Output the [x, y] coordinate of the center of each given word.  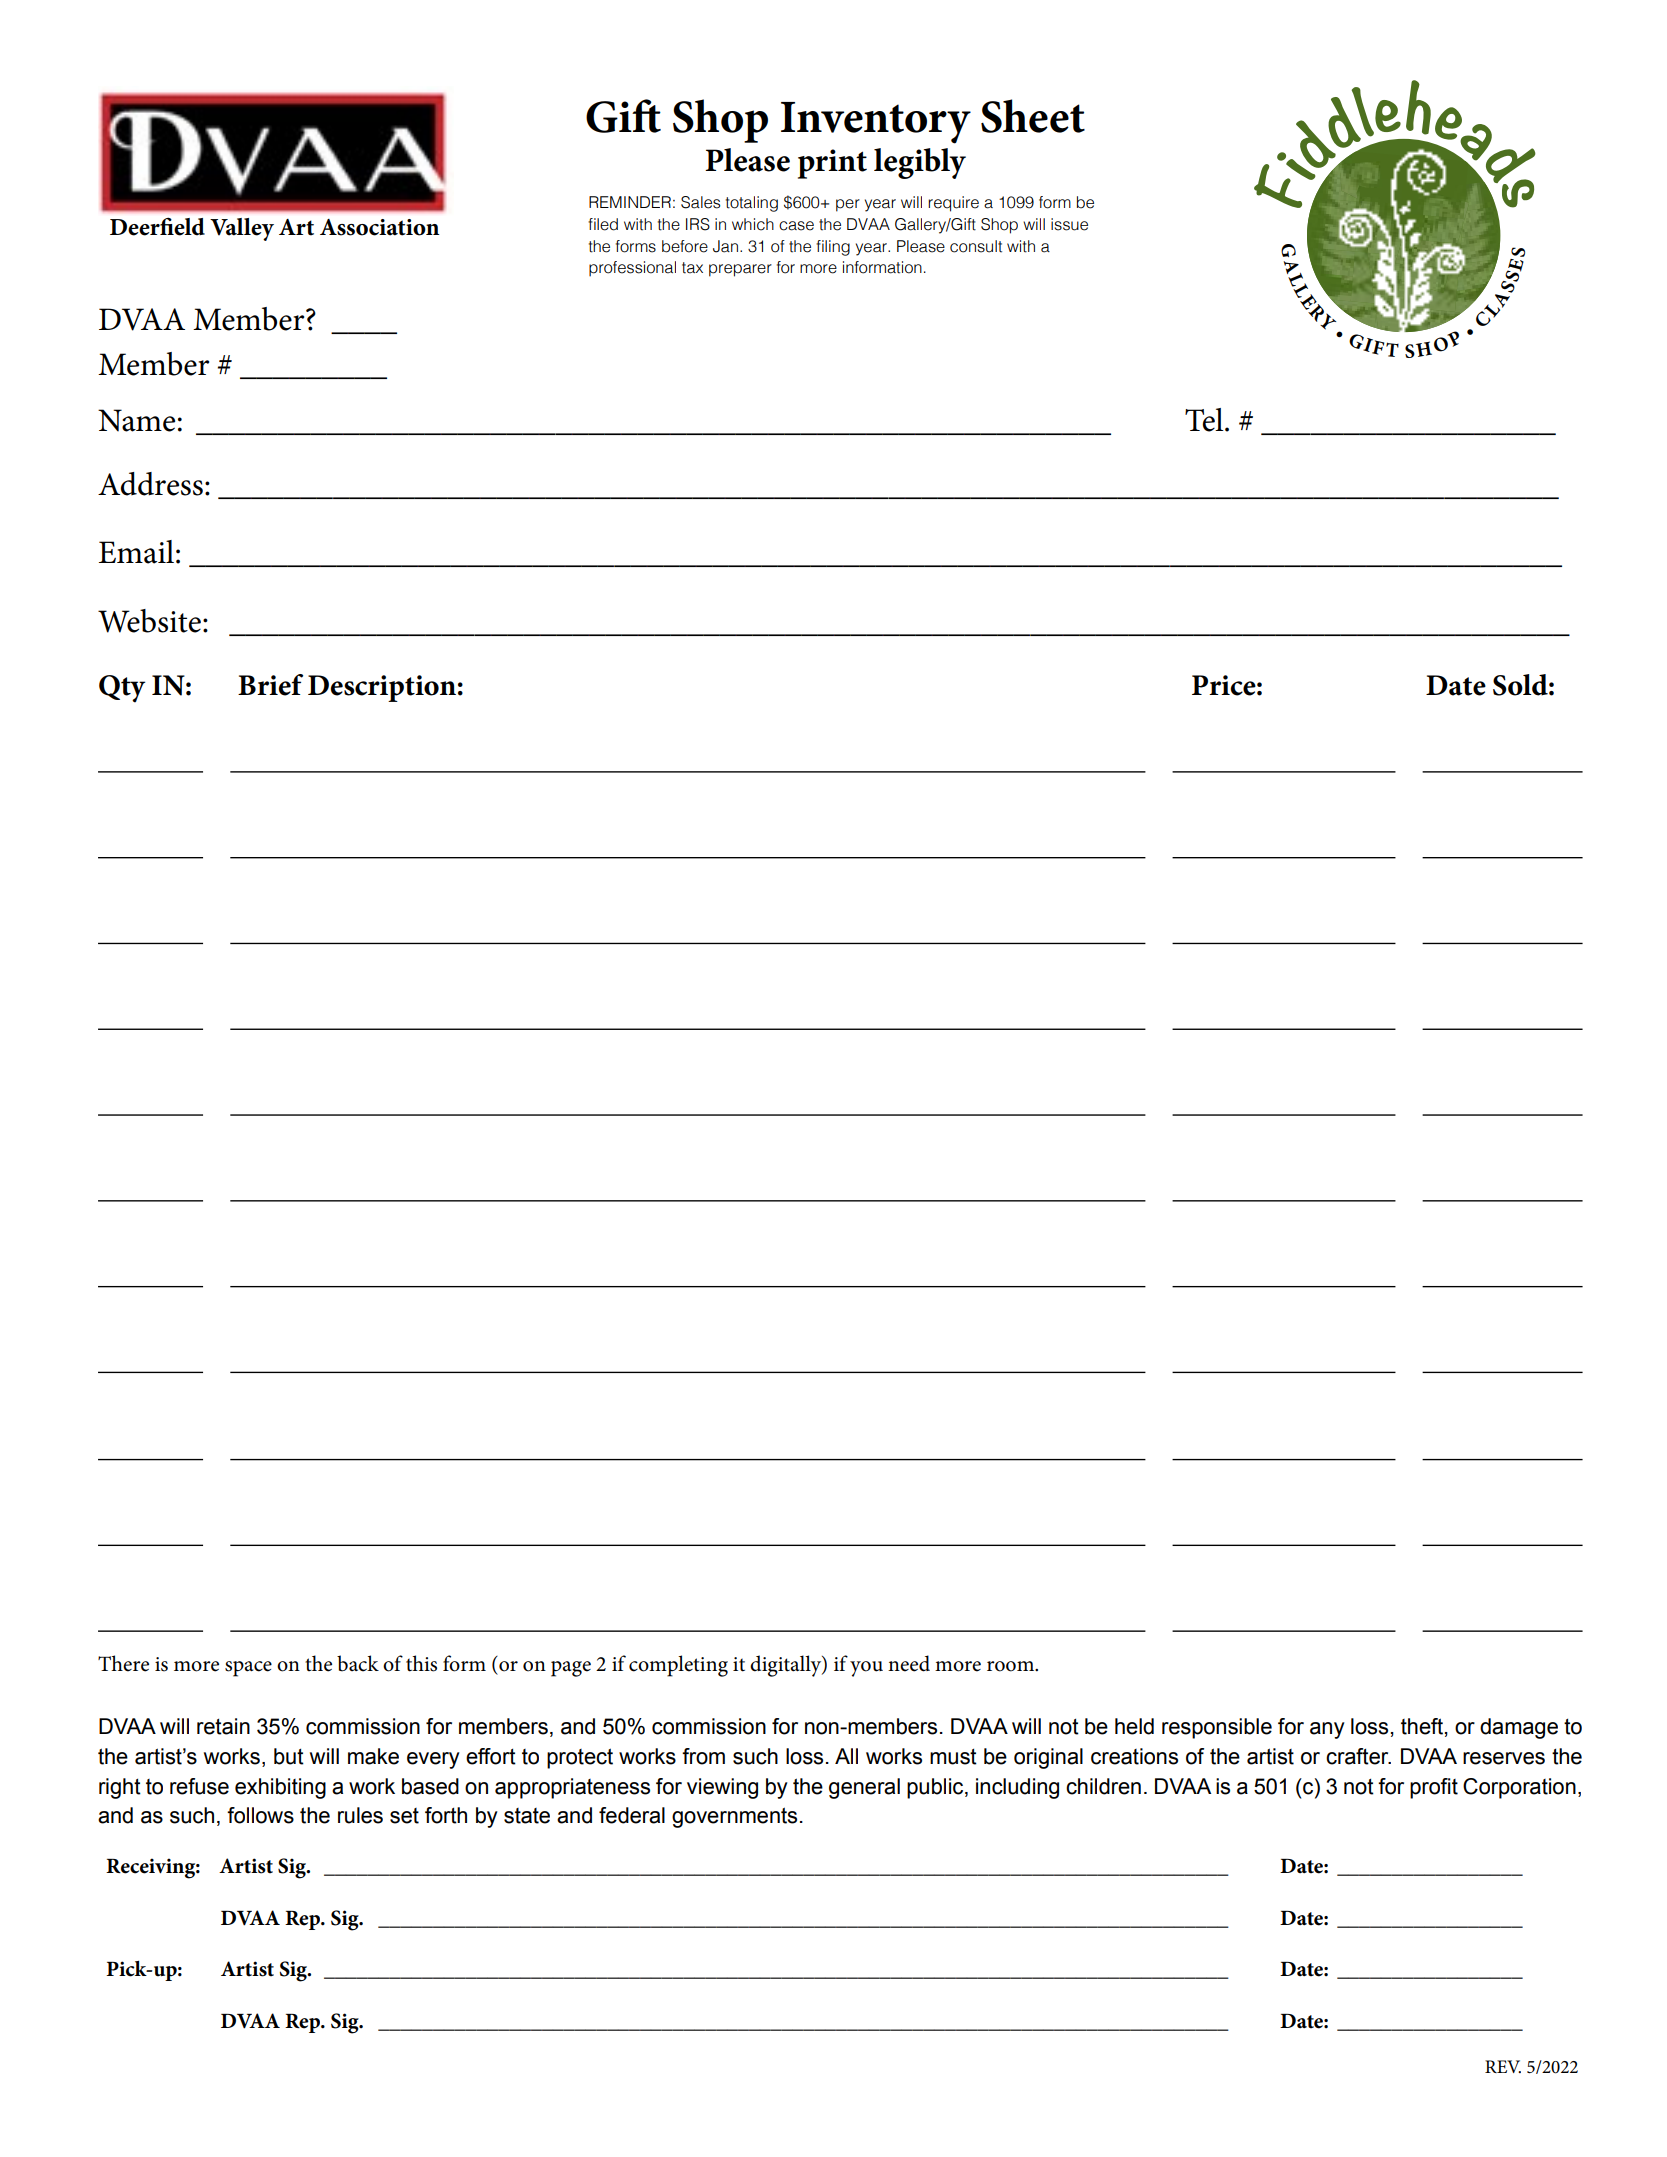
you [866, 1669]
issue [1069, 224]
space [248, 1669]
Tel [1205, 420]
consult [976, 246]
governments [734, 1817]
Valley [242, 229]
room [1012, 1666]
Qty [122, 689]
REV [1503, 2066]
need [909, 1663]
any [1327, 1730]
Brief [270, 685]
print [832, 164]
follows [260, 1815]
